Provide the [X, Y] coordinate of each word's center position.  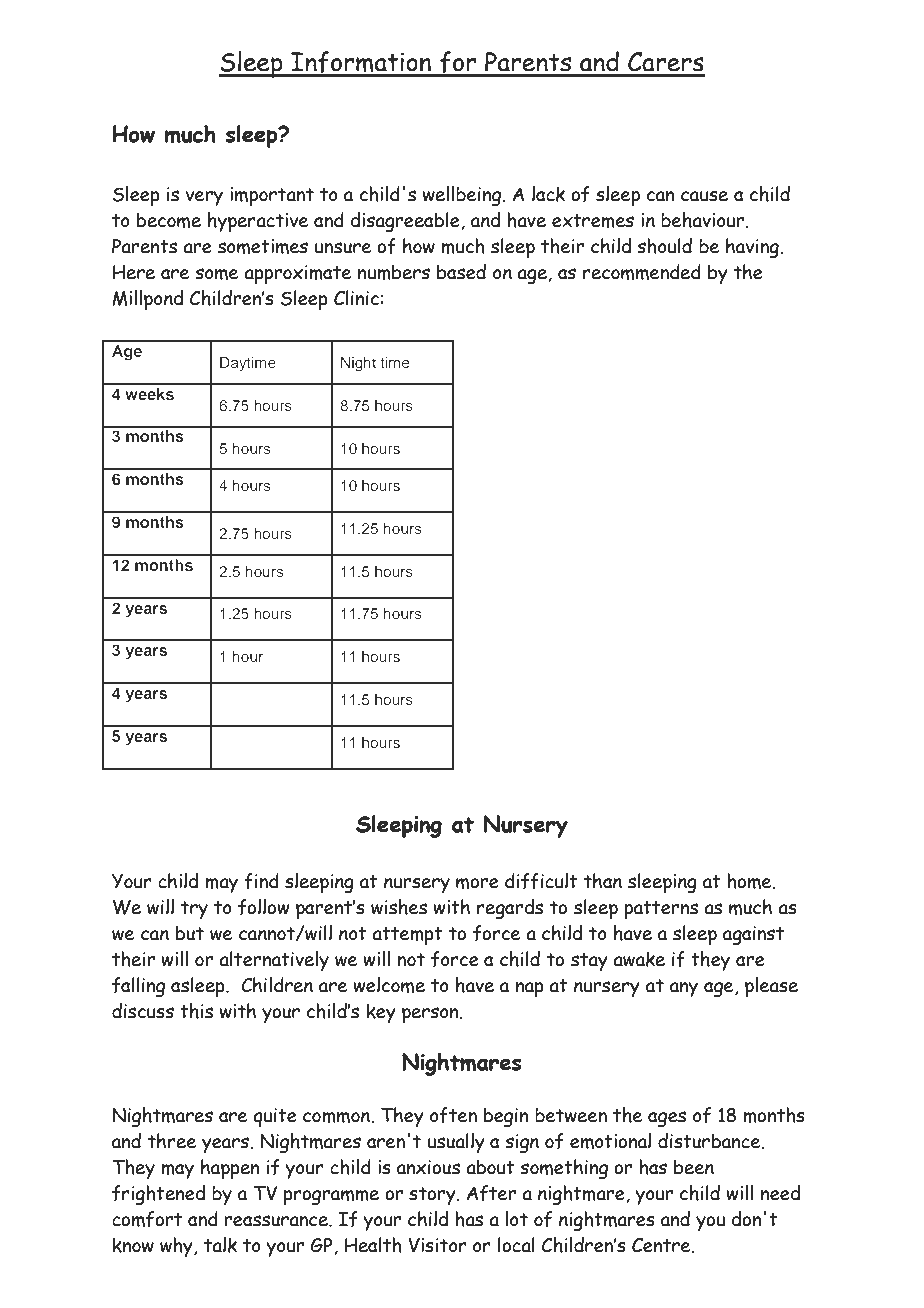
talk [220, 1245]
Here [134, 272]
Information [361, 63]
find [261, 881]
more [477, 883]
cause [704, 196]
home [750, 881]
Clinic [356, 298]
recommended [642, 272]
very [204, 198]
